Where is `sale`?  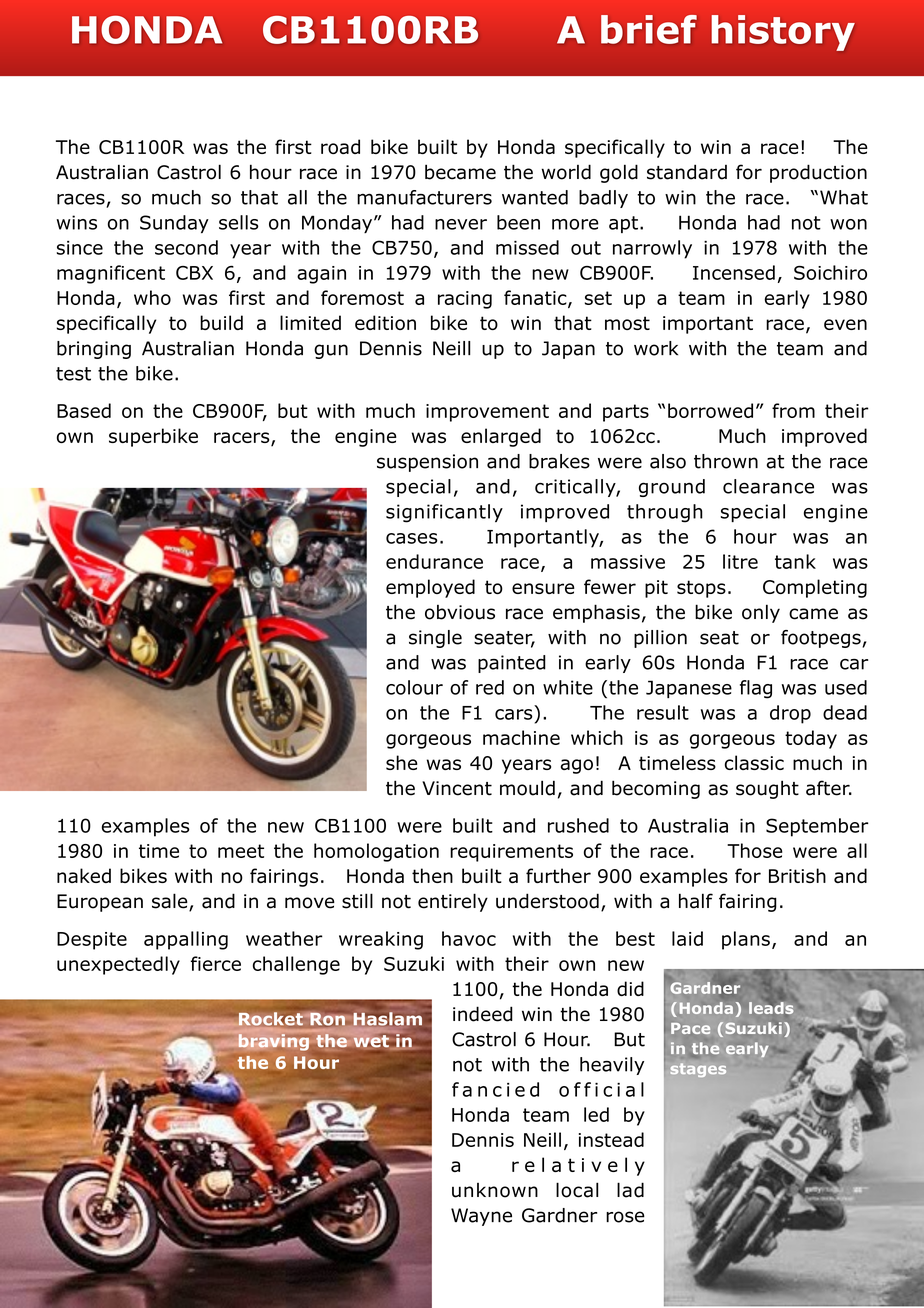 sale is located at coordinates (171, 902).
